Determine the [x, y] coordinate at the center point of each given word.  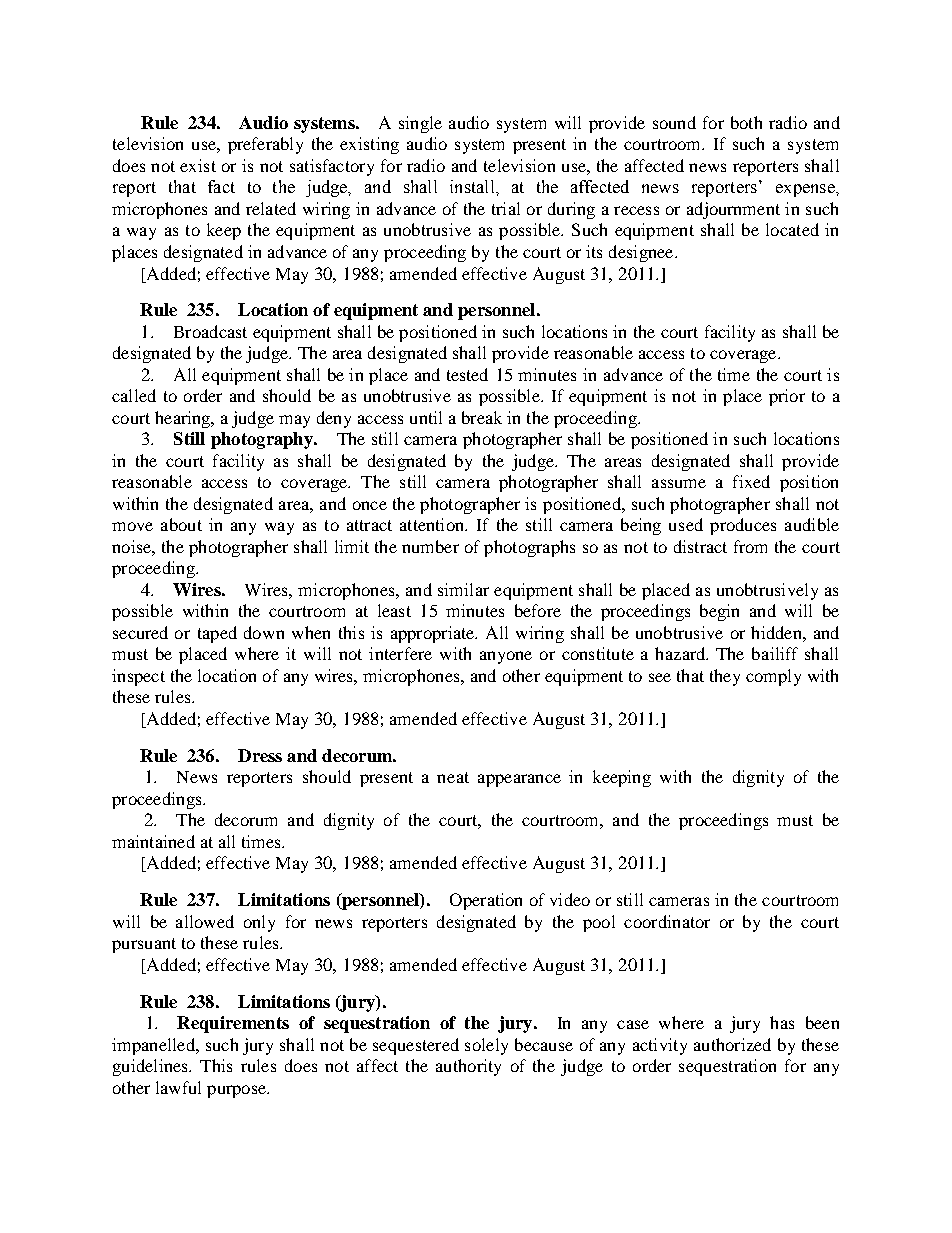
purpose [238, 1091]
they [725, 677]
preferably [265, 145]
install [473, 186]
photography [263, 440]
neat [453, 777]
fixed [751, 481]
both [746, 122]
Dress [260, 755]
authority [468, 1067]
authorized [732, 1044]
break [482, 417]
